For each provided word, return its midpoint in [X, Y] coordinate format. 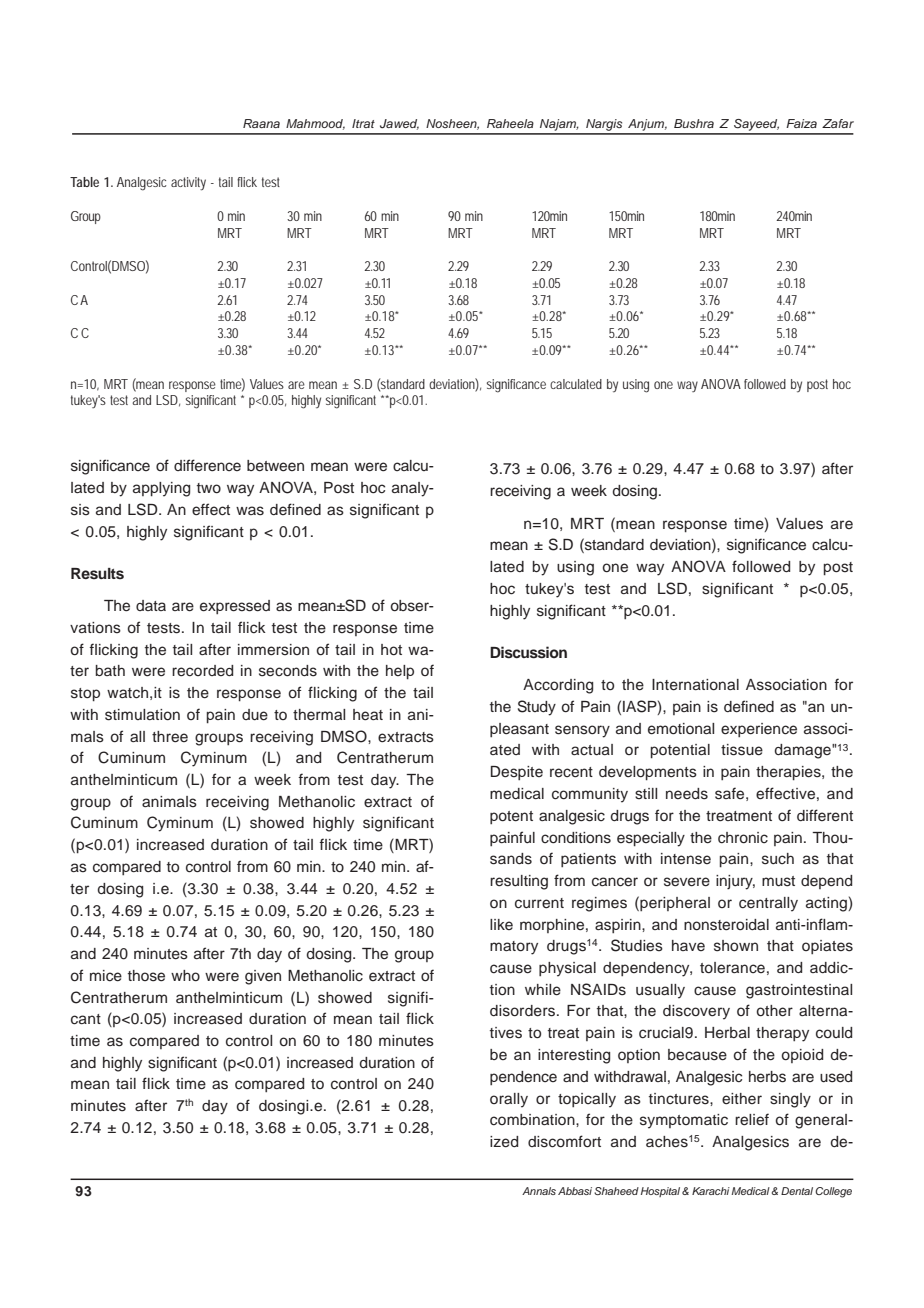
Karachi [711, 1191]
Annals [539, 1191]
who [185, 975]
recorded [202, 671]
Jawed [399, 124]
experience [759, 730]
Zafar [838, 123]
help [400, 672]
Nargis [604, 126]
